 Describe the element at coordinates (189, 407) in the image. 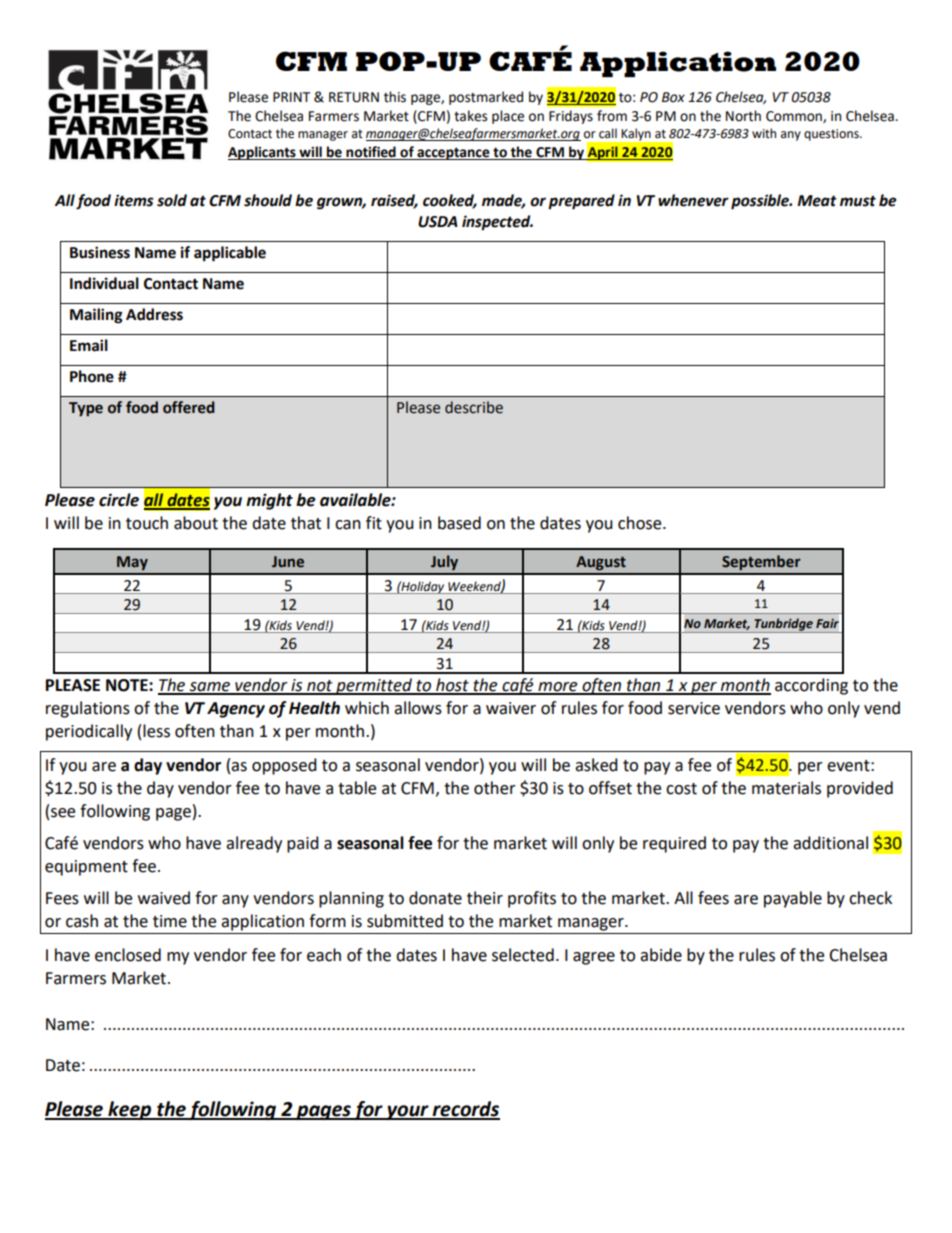

I see `offered` at that location.
